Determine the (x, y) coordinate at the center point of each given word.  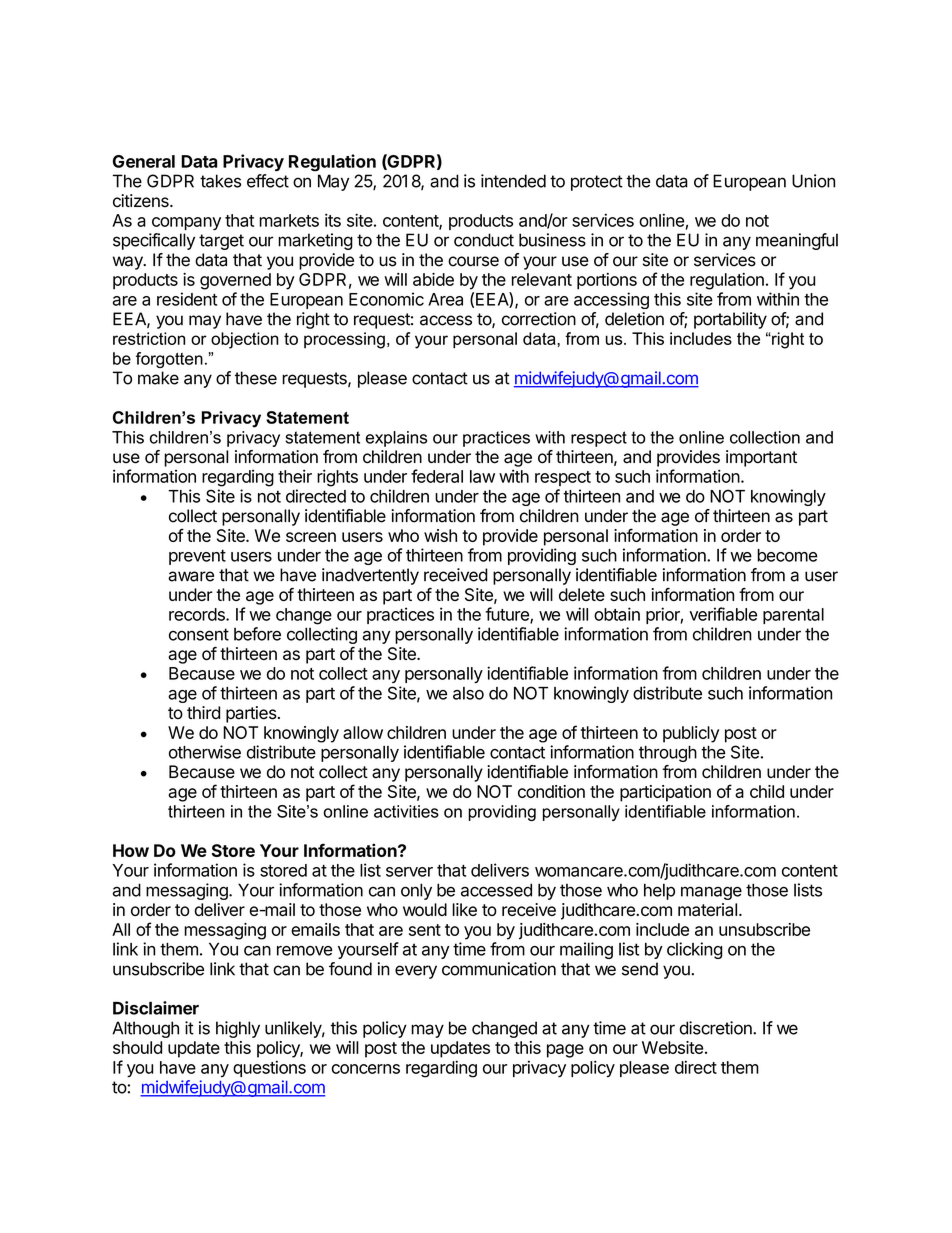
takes (220, 181)
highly (238, 1029)
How (131, 850)
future (508, 615)
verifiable (723, 614)
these (256, 378)
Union (813, 181)
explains (396, 439)
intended (513, 181)
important (761, 458)
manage (711, 893)
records (198, 614)
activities (406, 811)
